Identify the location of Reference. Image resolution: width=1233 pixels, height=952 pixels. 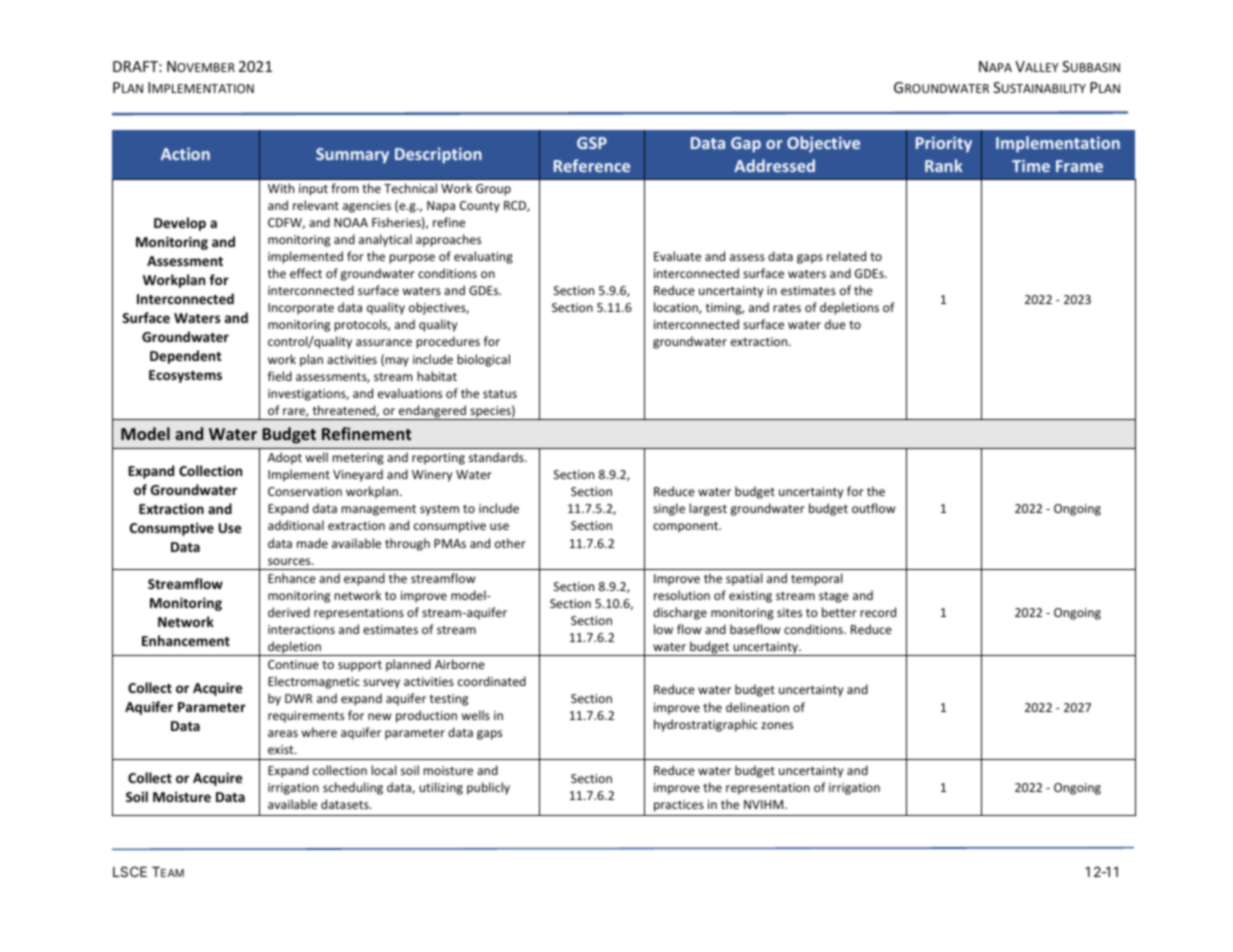
(592, 165).
